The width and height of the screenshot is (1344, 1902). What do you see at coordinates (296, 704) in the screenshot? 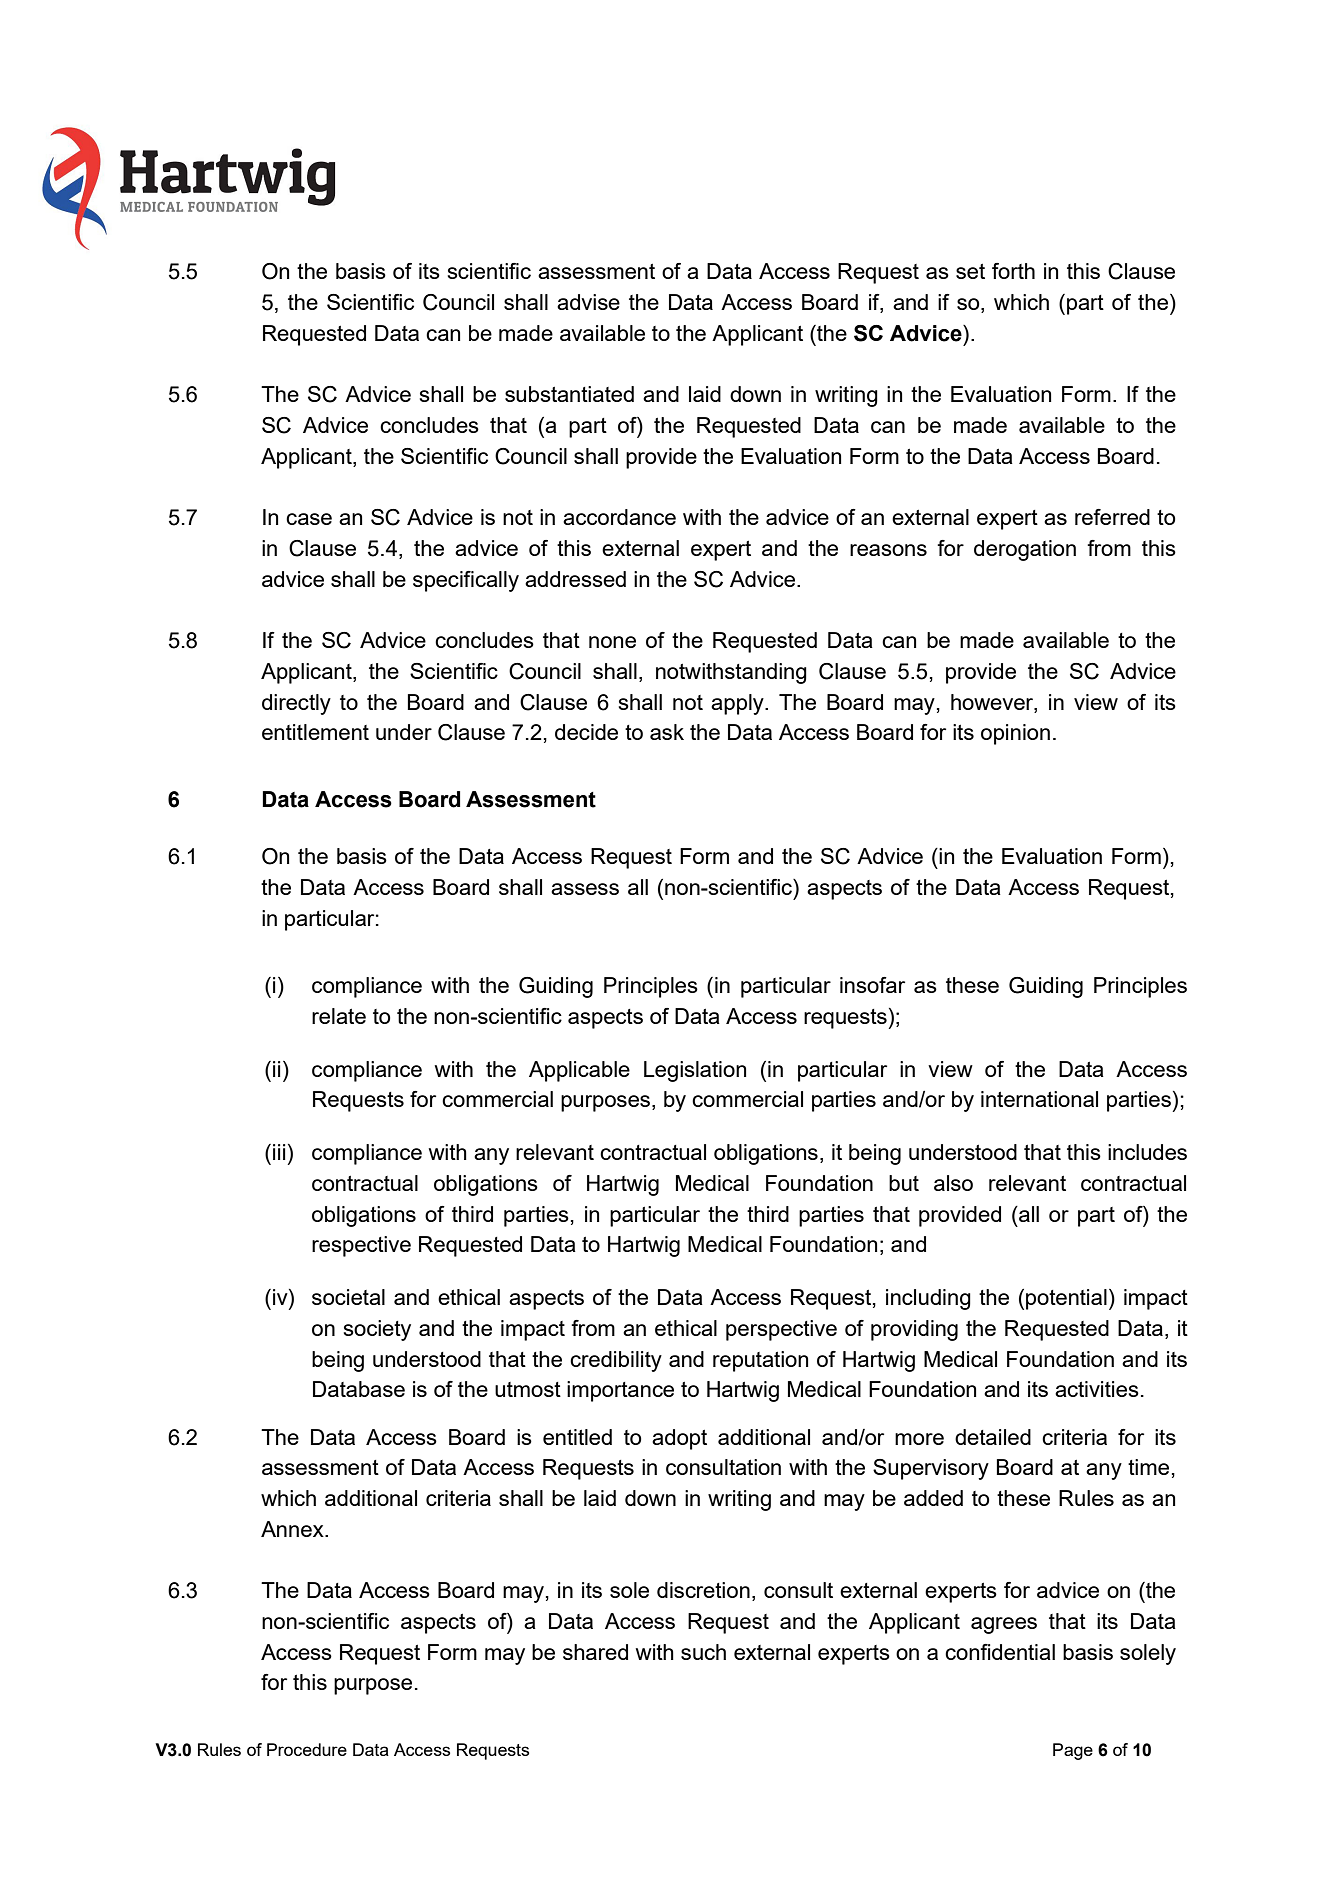
I see `directly` at bounding box center [296, 704].
